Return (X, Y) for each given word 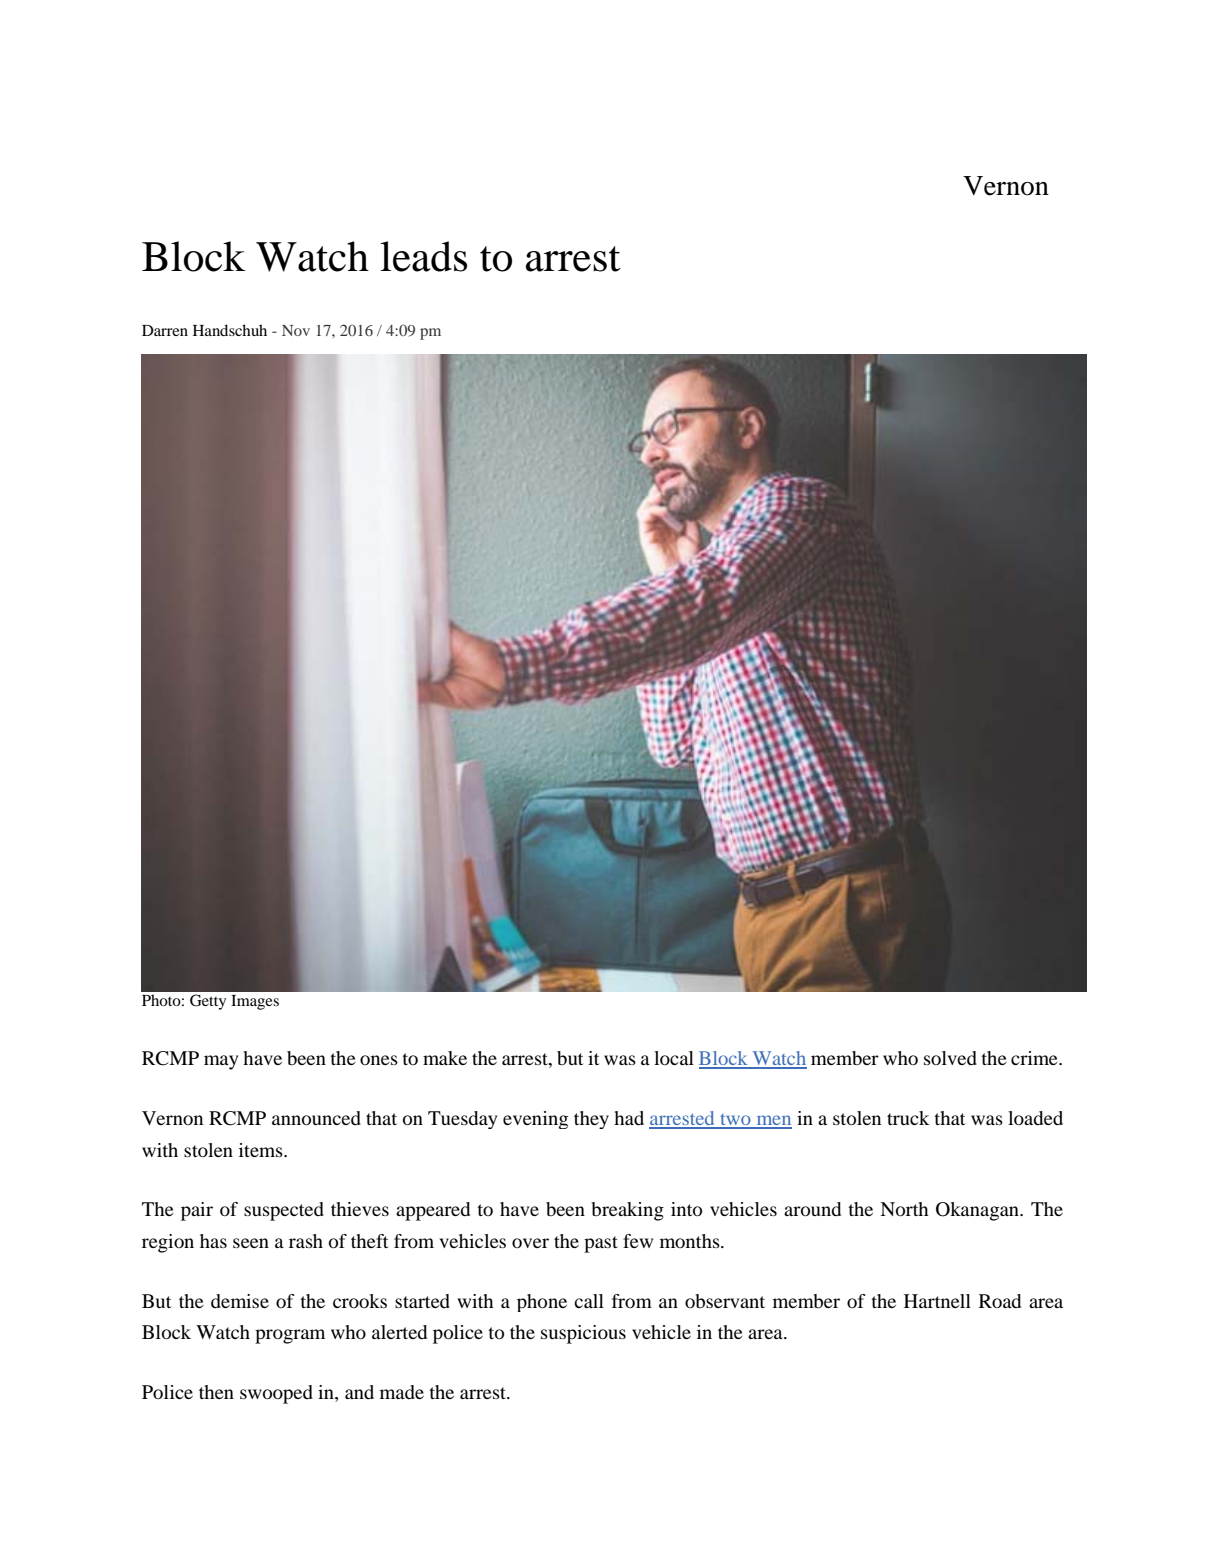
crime (1035, 1058)
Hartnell (937, 1301)
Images (255, 1002)
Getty (208, 1002)
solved (950, 1058)
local (674, 1058)
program (290, 1336)
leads (423, 256)
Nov (296, 330)
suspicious (583, 1334)
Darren (165, 330)
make (445, 1058)
